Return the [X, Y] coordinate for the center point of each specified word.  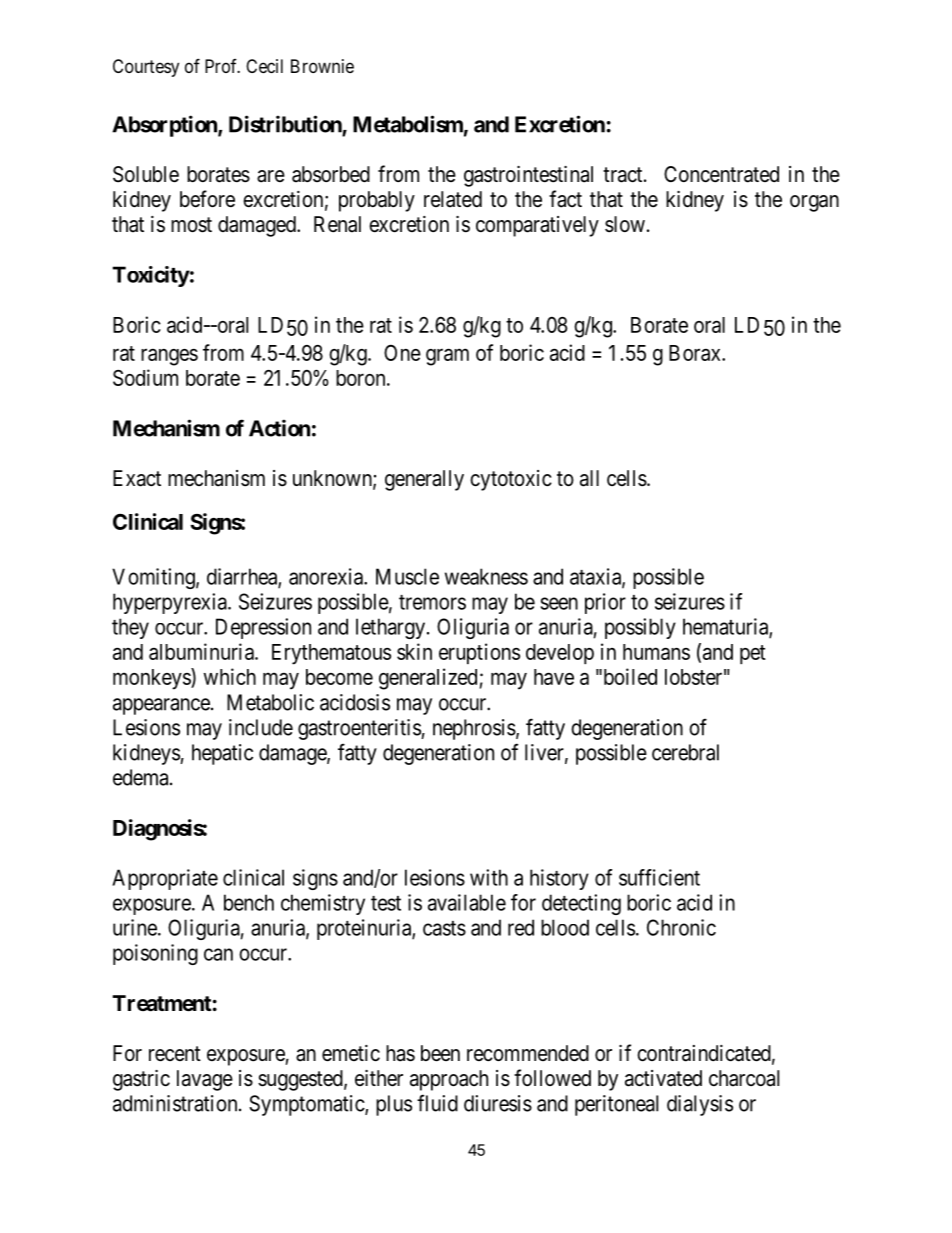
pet [753, 654]
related [453, 199]
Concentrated [721, 174]
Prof [222, 66]
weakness [486, 576]
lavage [205, 1080]
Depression [263, 628]
